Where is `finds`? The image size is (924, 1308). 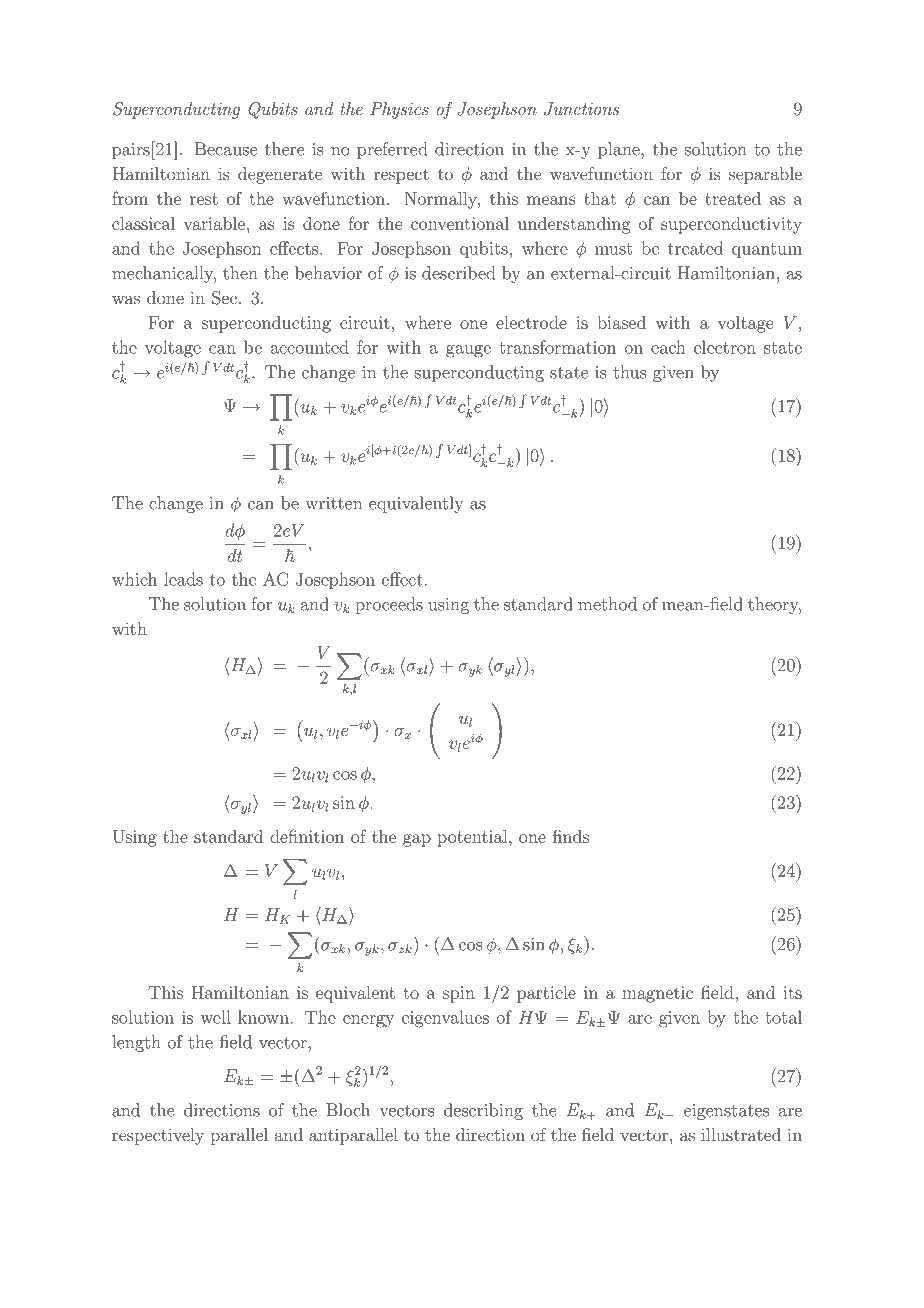
finds is located at coordinates (571, 836).
